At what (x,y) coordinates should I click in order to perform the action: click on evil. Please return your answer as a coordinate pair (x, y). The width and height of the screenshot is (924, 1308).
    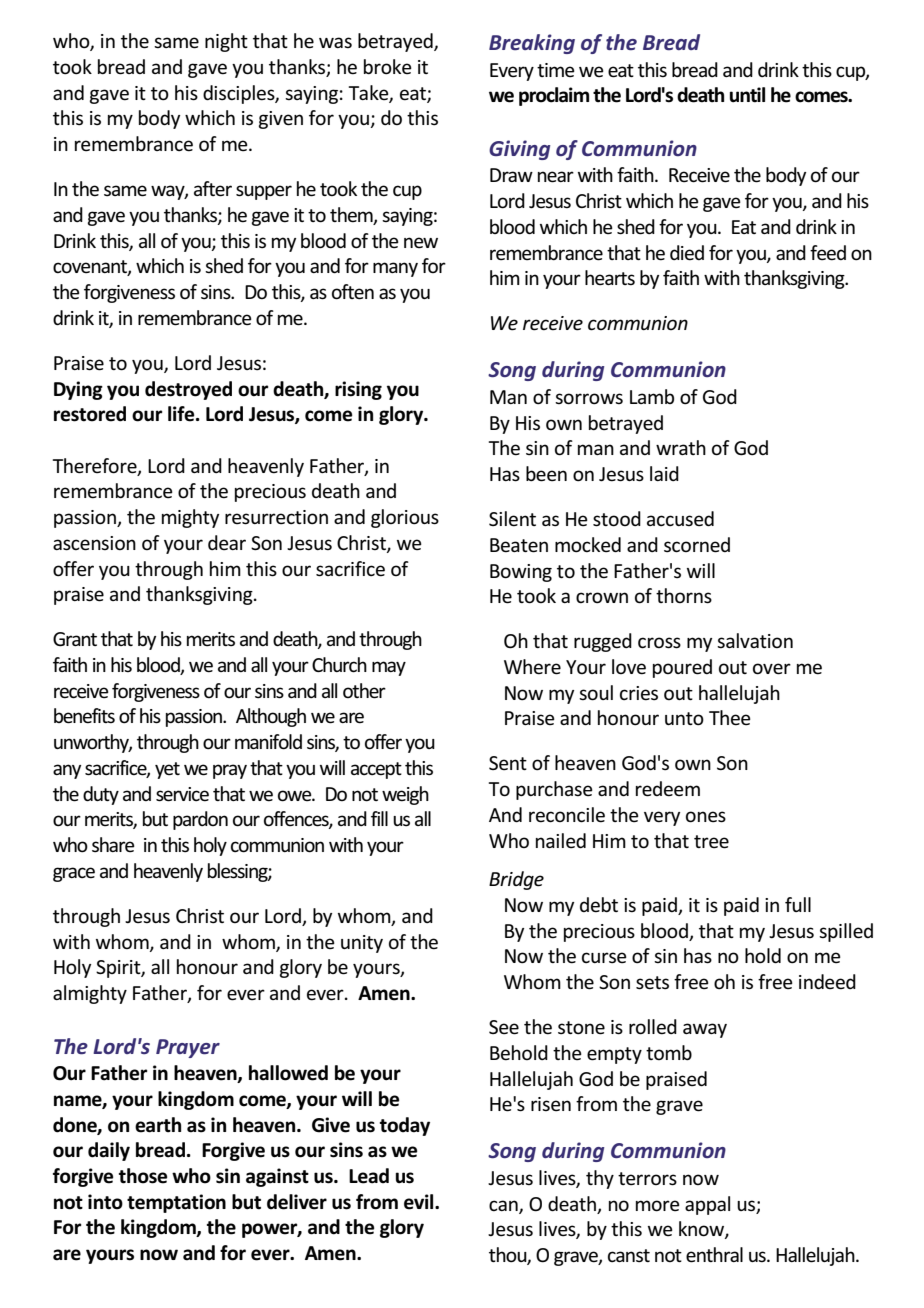
    Looking at the image, I should click on (420, 1202).
